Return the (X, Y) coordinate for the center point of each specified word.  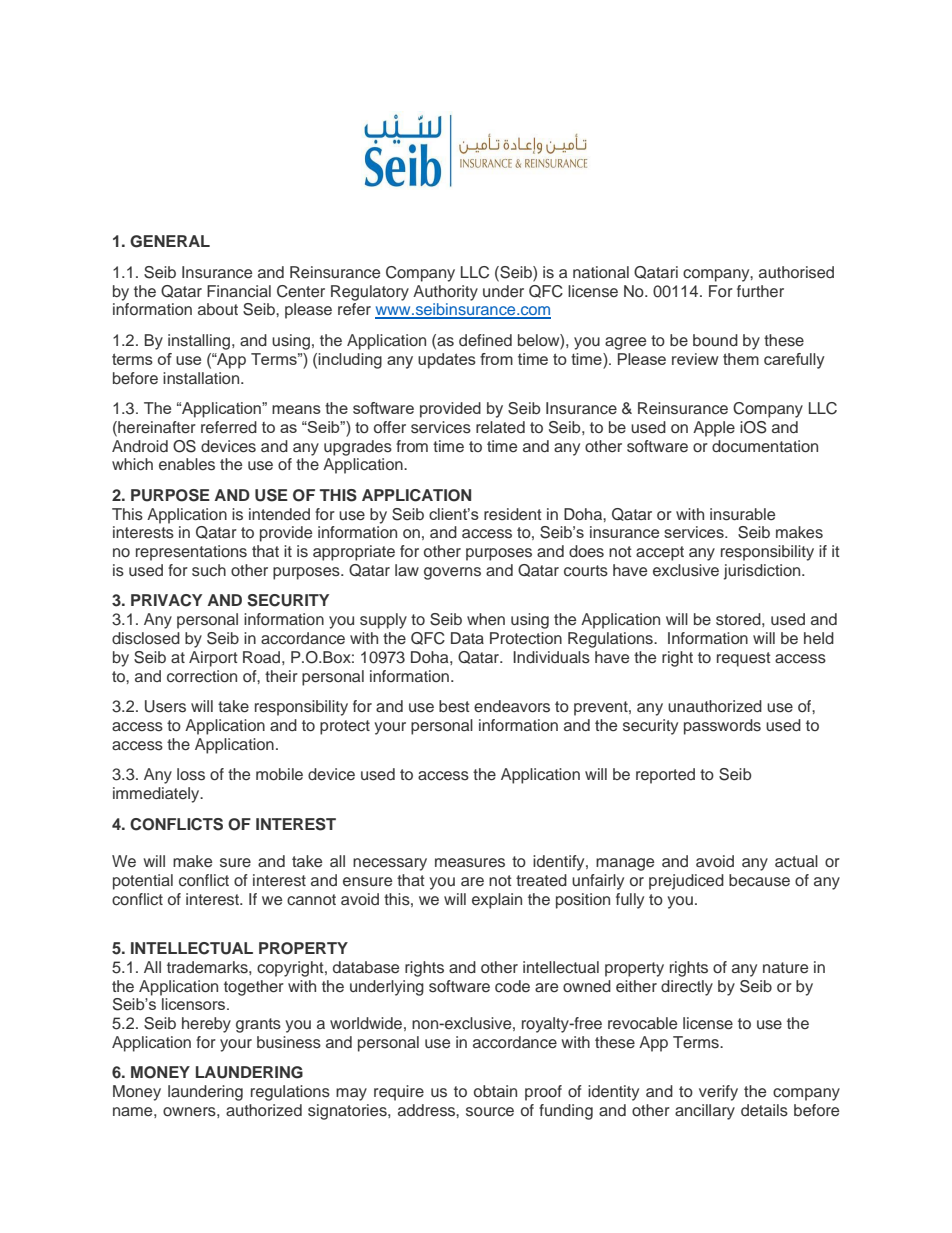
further (760, 291)
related (500, 427)
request (744, 659)
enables (187, 464)
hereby (206, 1025)
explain (497, 901)
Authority (445, 293)
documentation (765, 446)
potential (143, 882)
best (454, 706)
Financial (239, 291)
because (759, 880)
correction (202, 676)
